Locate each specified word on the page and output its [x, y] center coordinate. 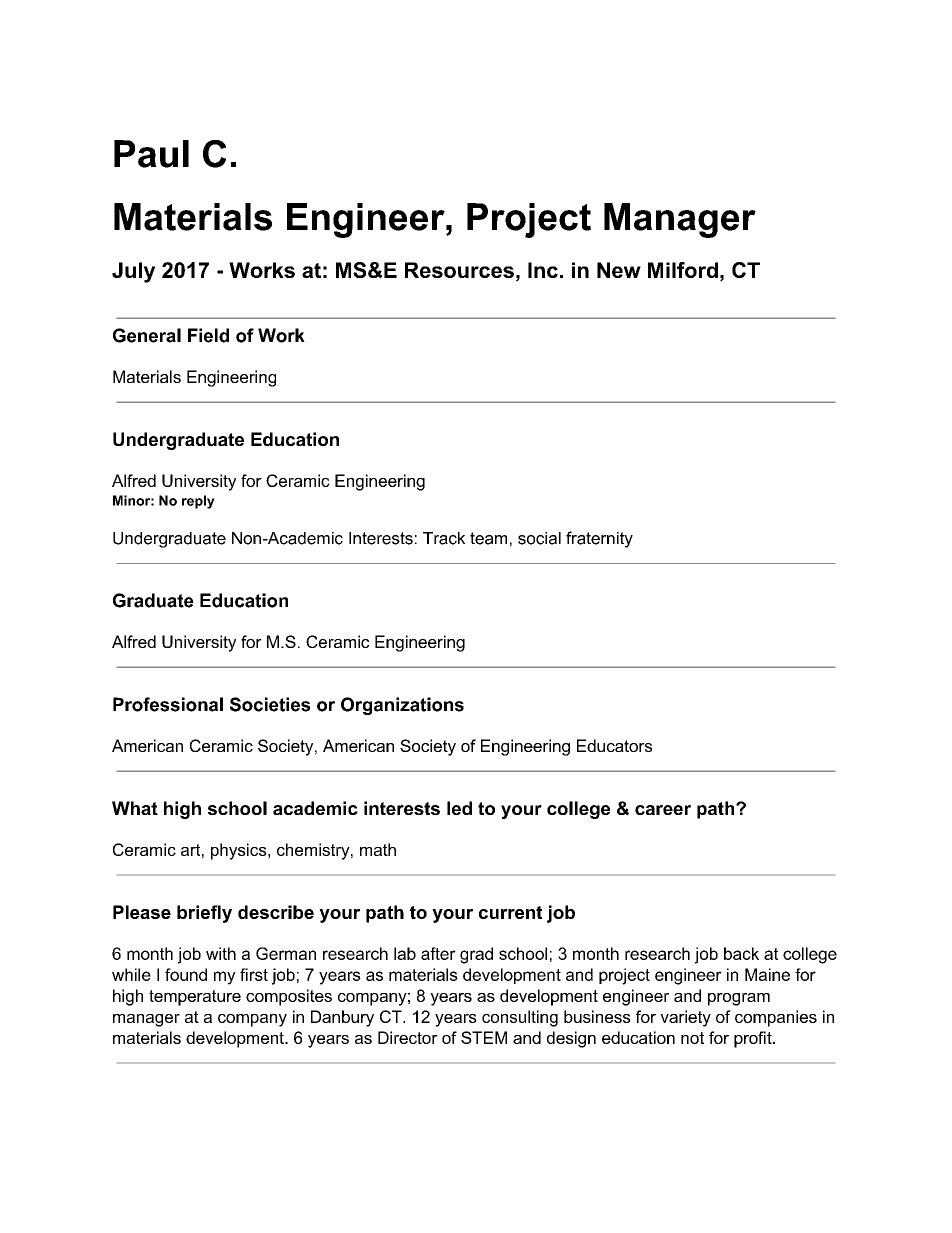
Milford [683, 270]
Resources [459, 270]
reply [198, 502]
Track [444, 538]
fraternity [599, 539]
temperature [195, 998]
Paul [151, 154]
